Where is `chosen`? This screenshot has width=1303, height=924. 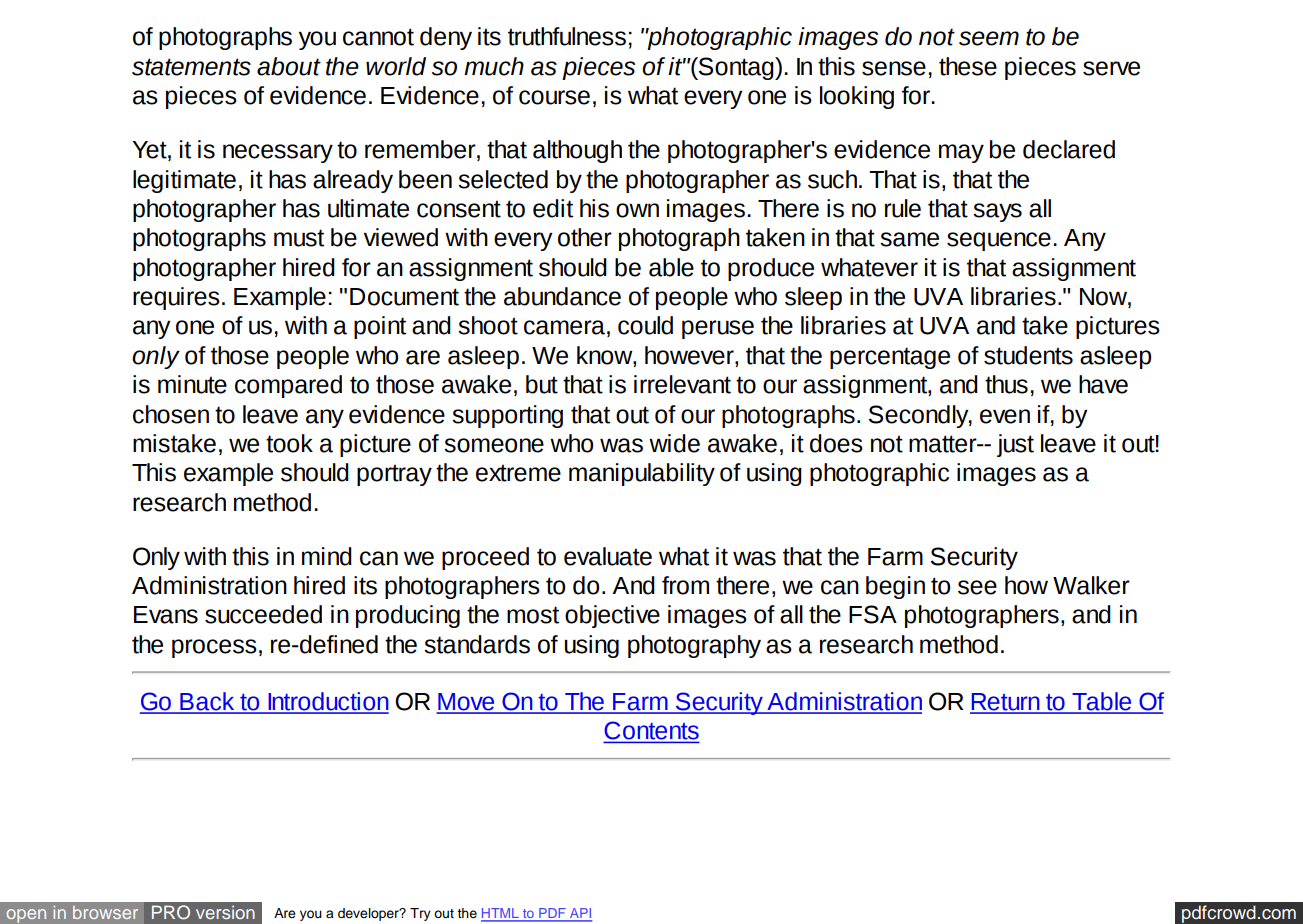
chosen is located at coordinates (171, 414).
